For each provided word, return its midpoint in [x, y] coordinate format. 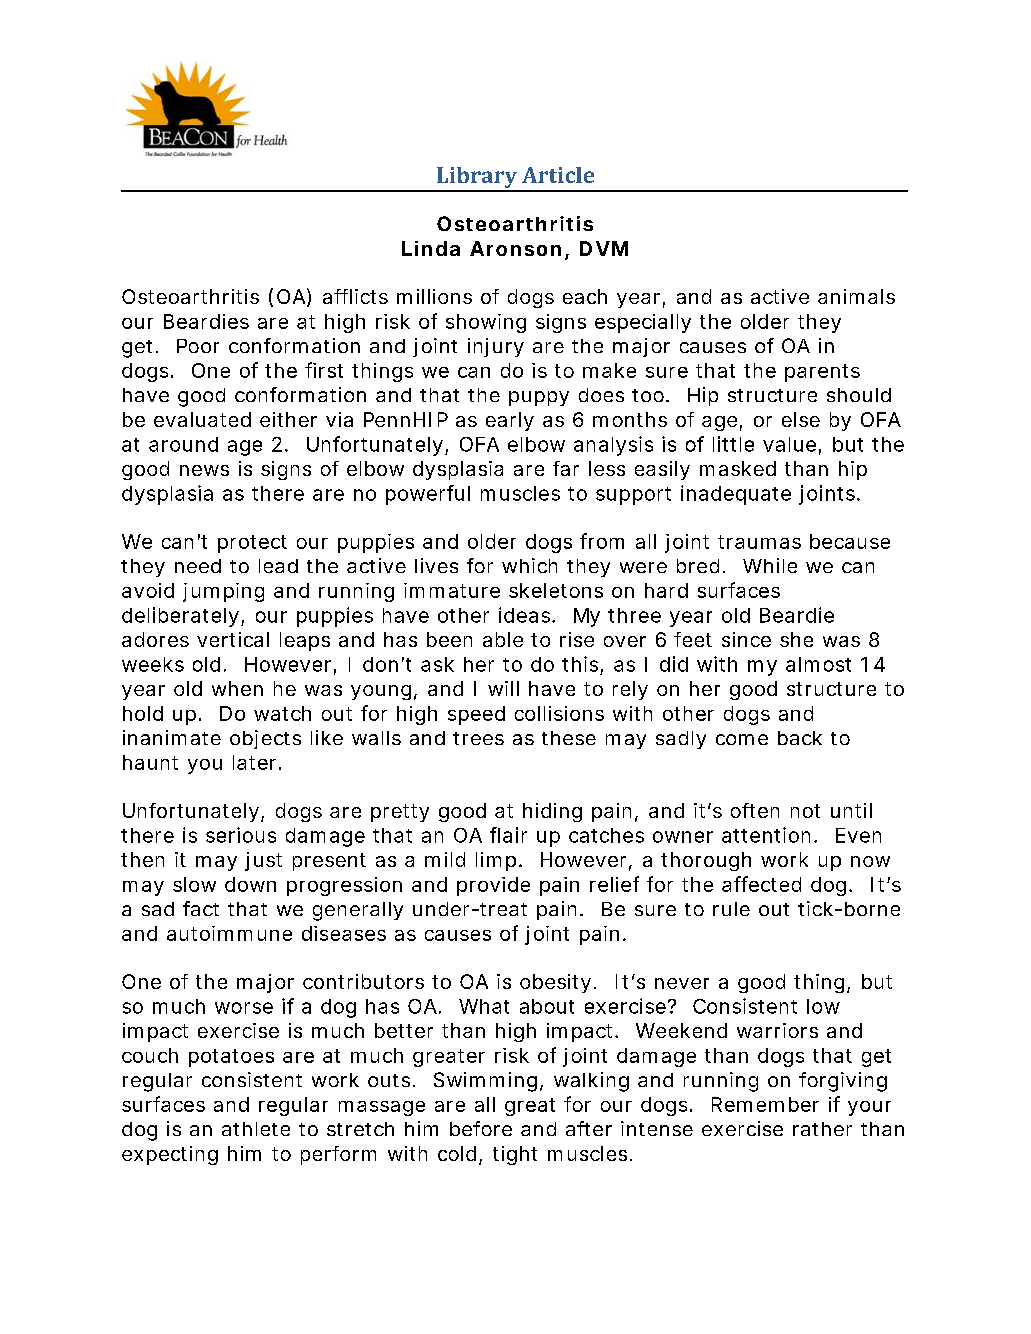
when [237, 688]
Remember [765, 1104]
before [481, 1128]
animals [856, 296]
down [250, 884]
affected [761, 884]
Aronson [515, 248]
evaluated [202, 419]
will [503, 688]
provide [493, 886]
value [789, 444]
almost [818, 664]
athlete [256, 1129]
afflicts [355, 296]
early [510, 421]
